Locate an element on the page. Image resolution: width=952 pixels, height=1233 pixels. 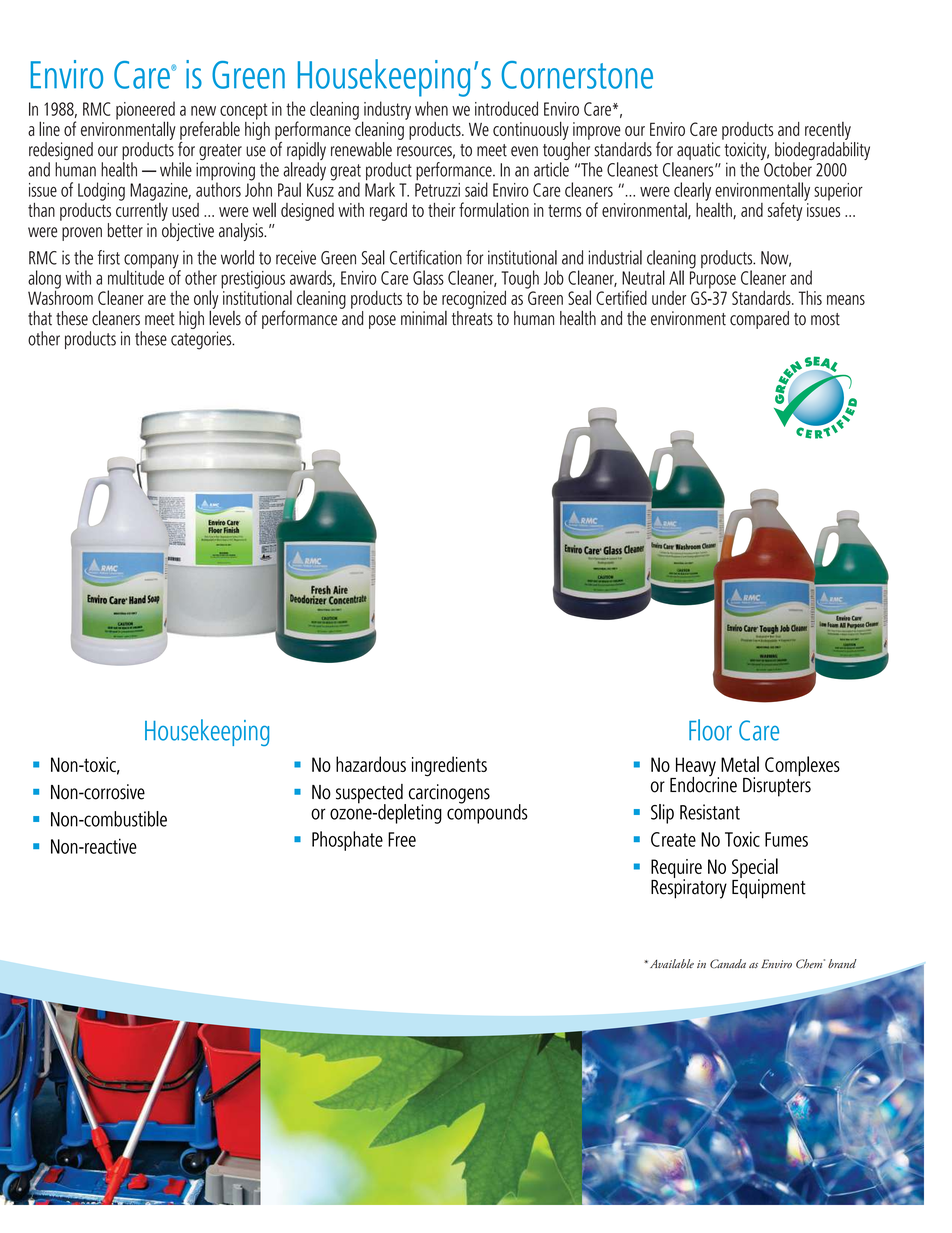
pioneered is located at coordinates (145, 111).
